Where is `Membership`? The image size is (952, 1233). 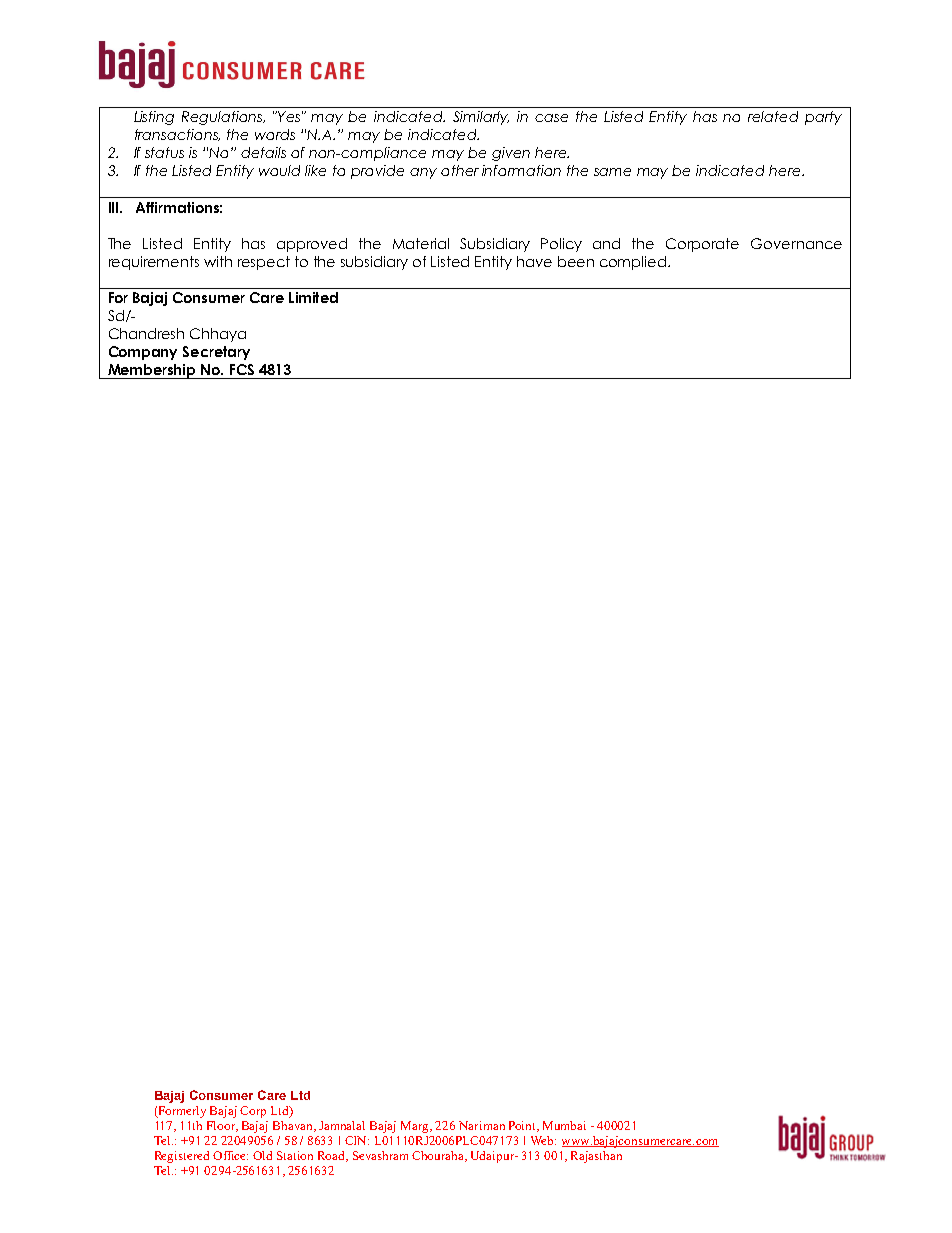 Membership is located at coordinates (151, 371).
